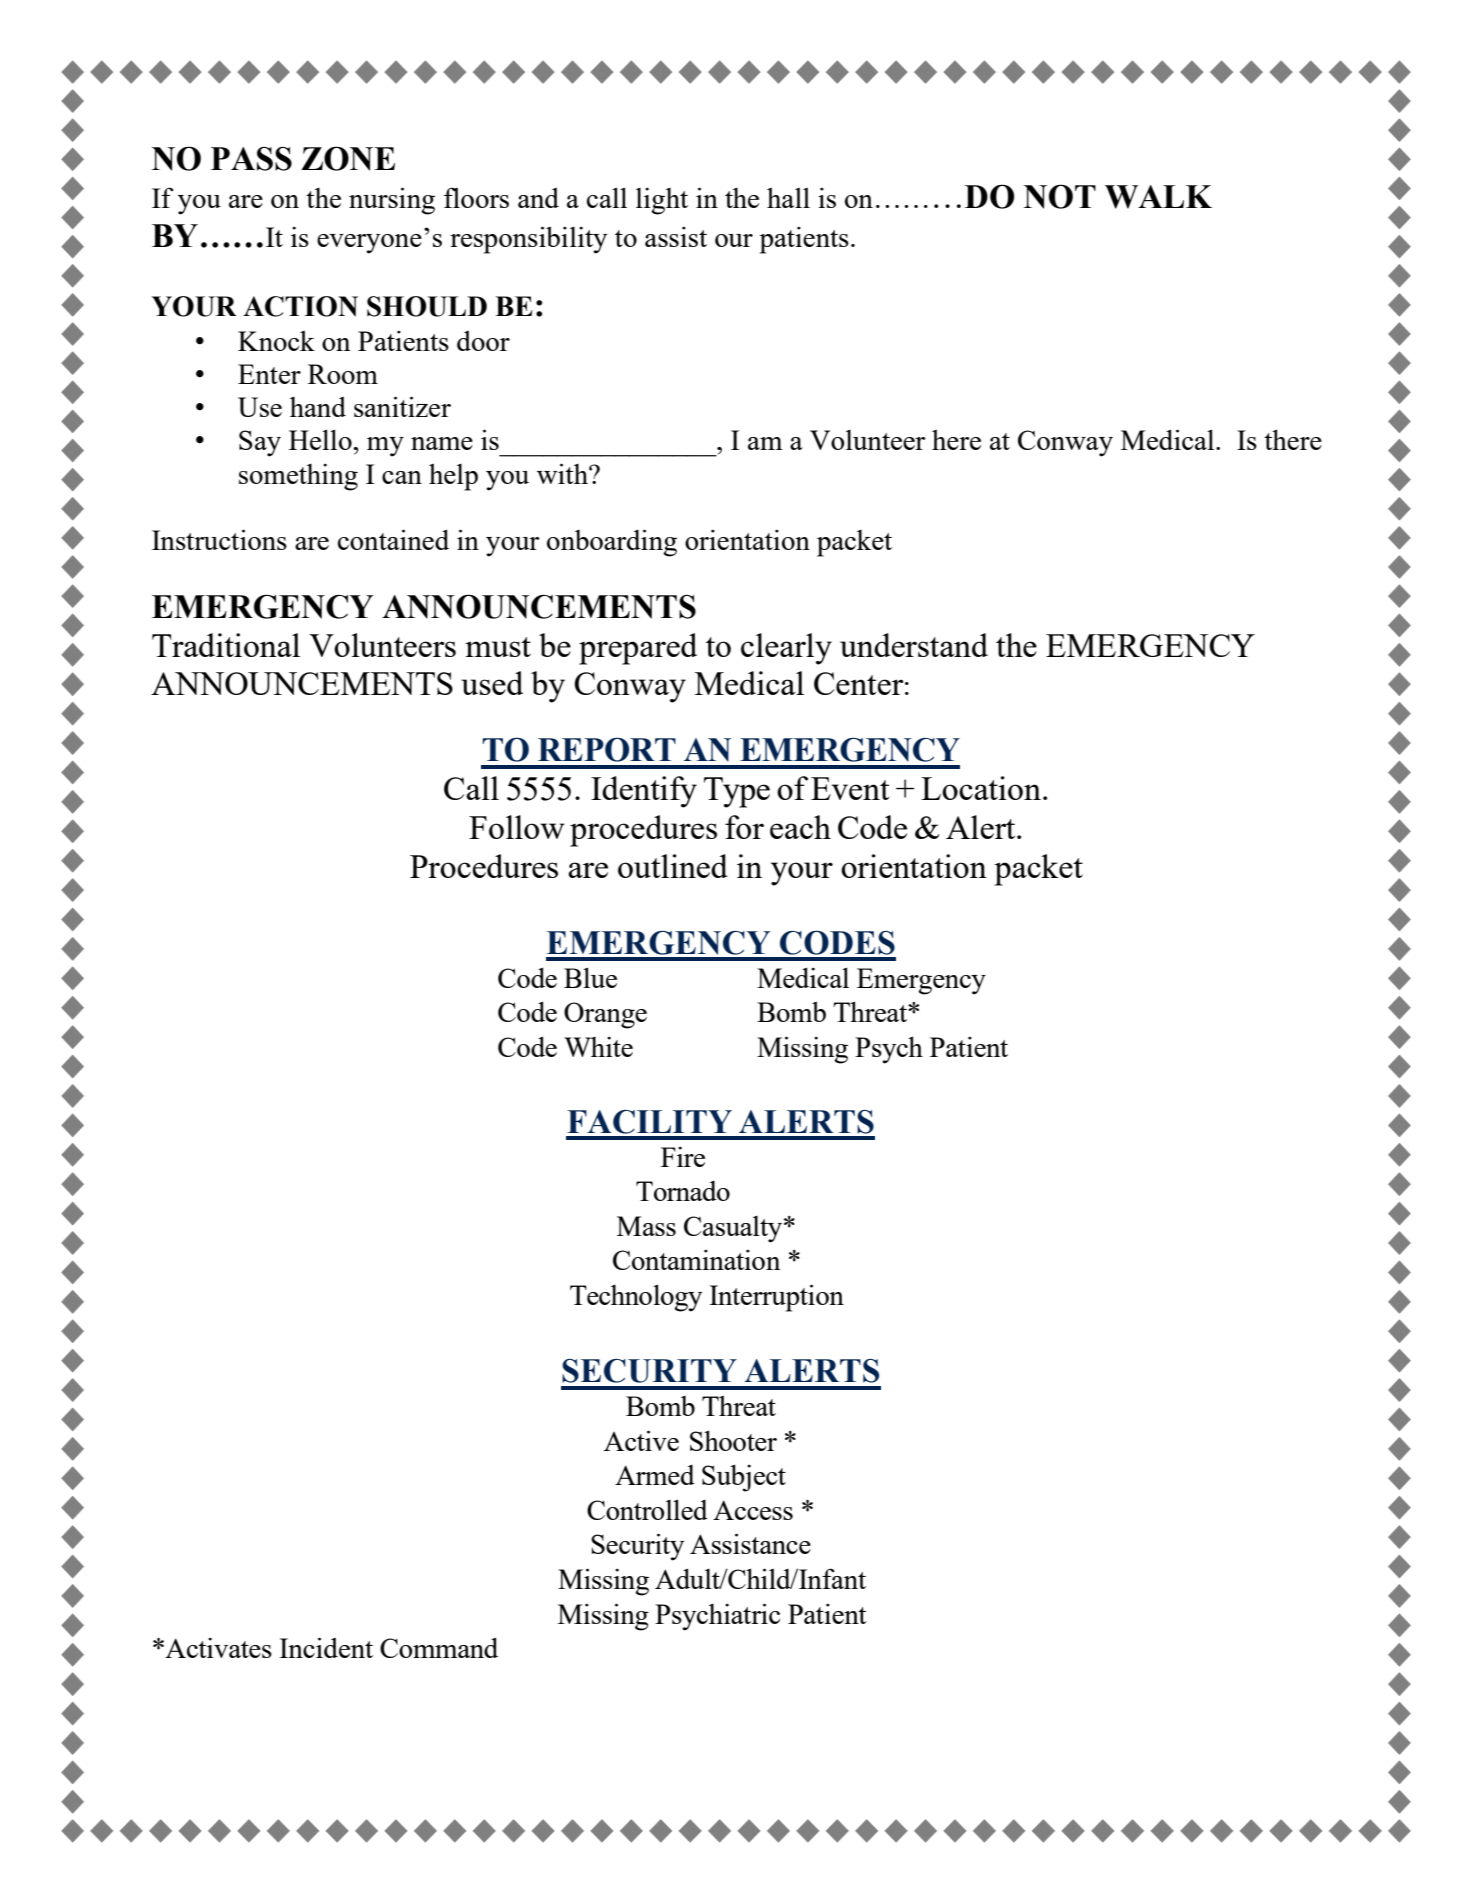 This document has width=1471, height=1903. What do you see at coordinates (1060, 196) in the document?
I see `NOT` at bounding box center [1060, 196].
